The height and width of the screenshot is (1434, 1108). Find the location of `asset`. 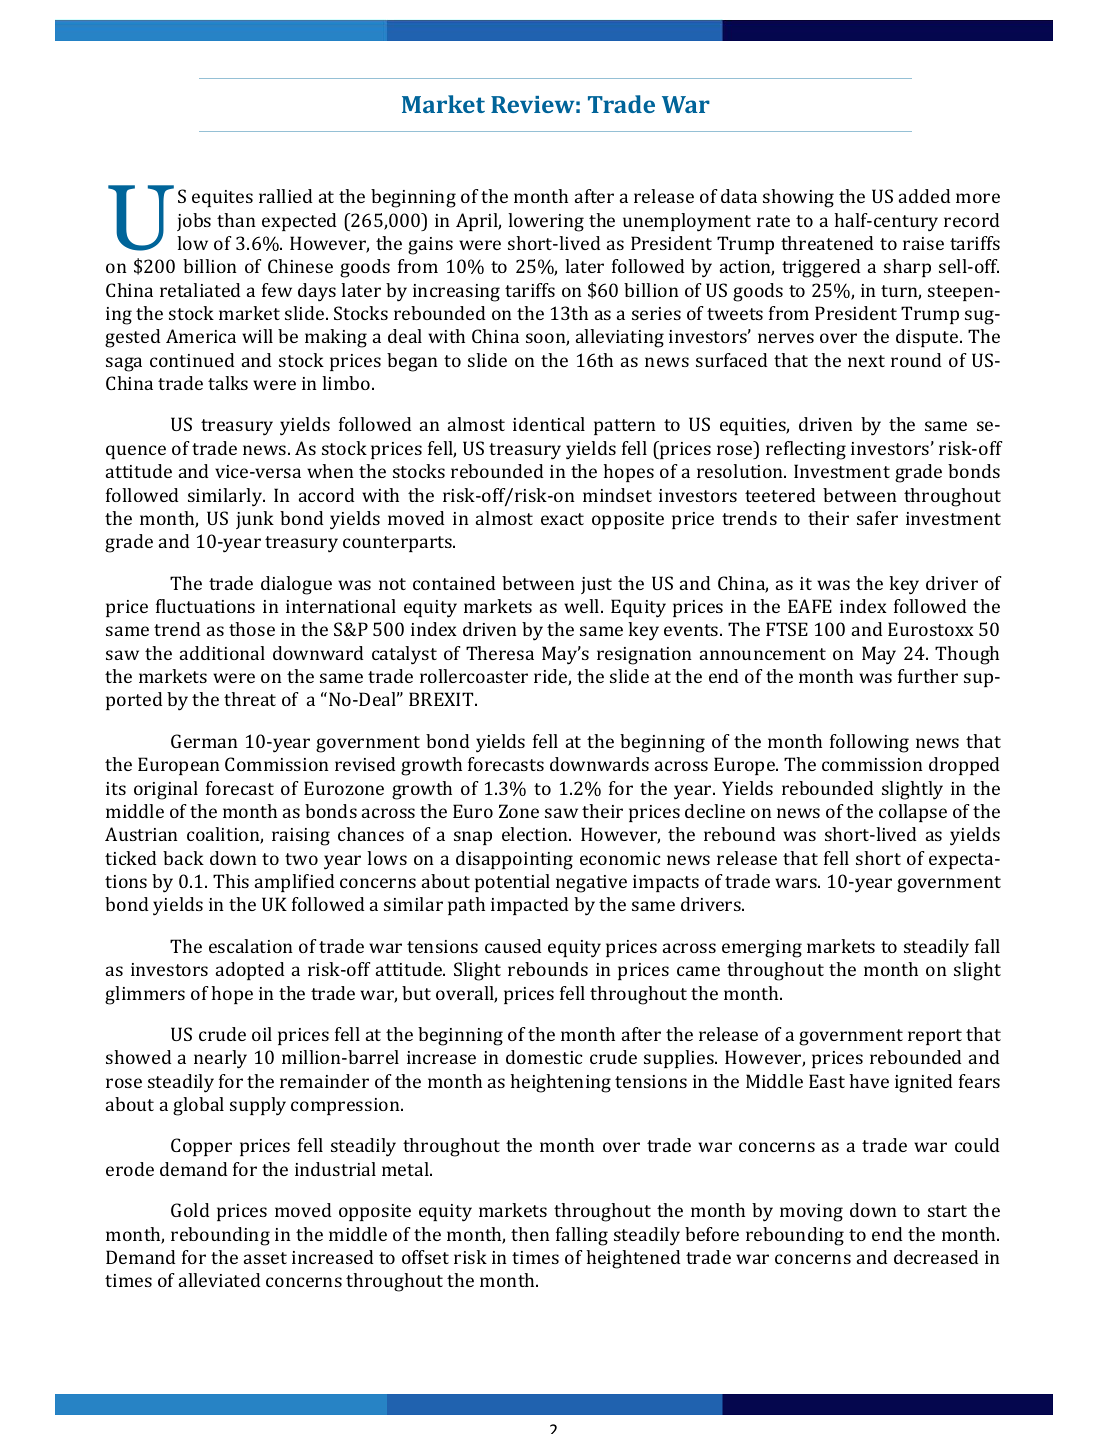

asset is located at coordinates (265, 1258).
